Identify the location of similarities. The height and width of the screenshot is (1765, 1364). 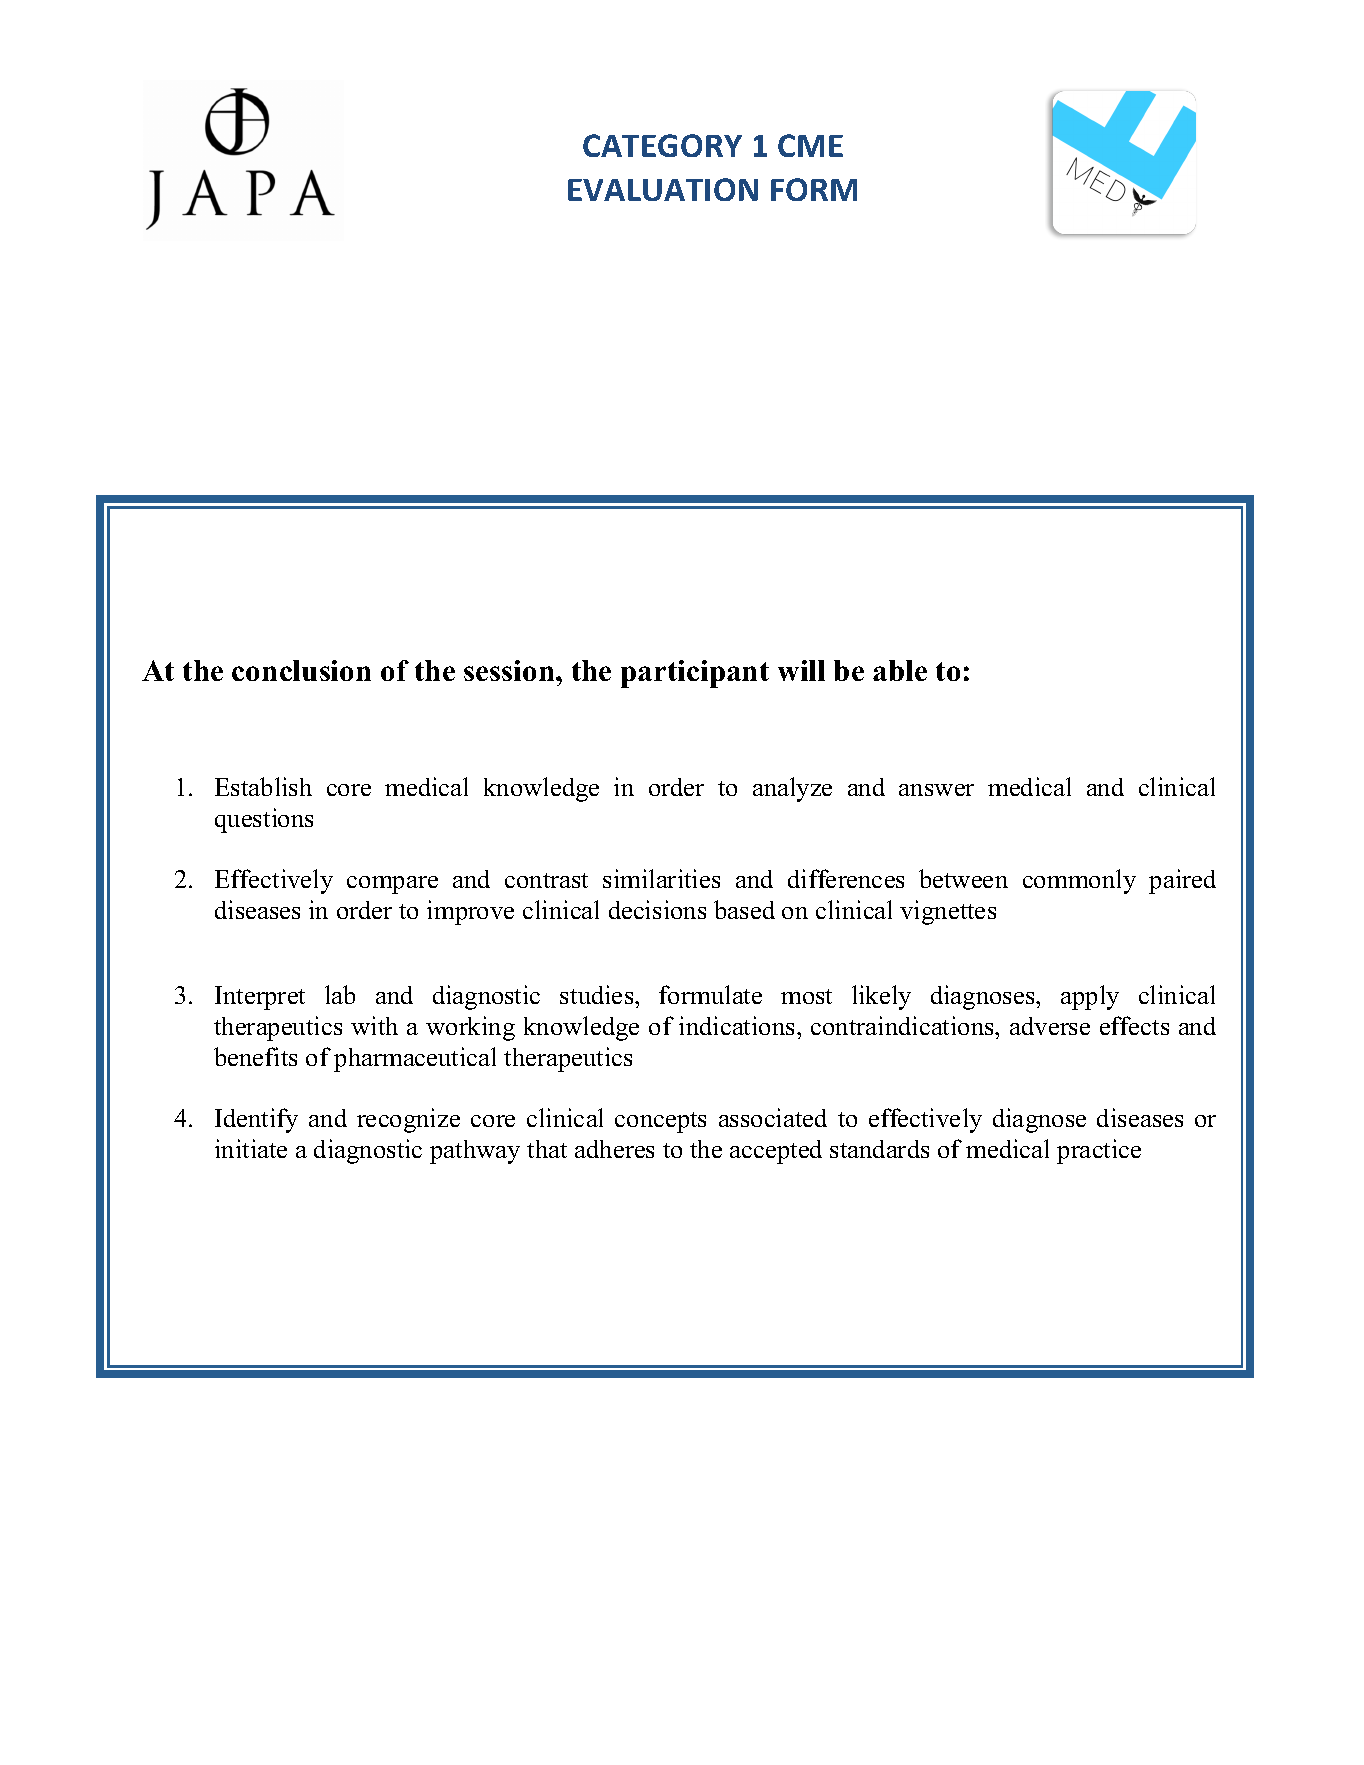
(661, 878).
